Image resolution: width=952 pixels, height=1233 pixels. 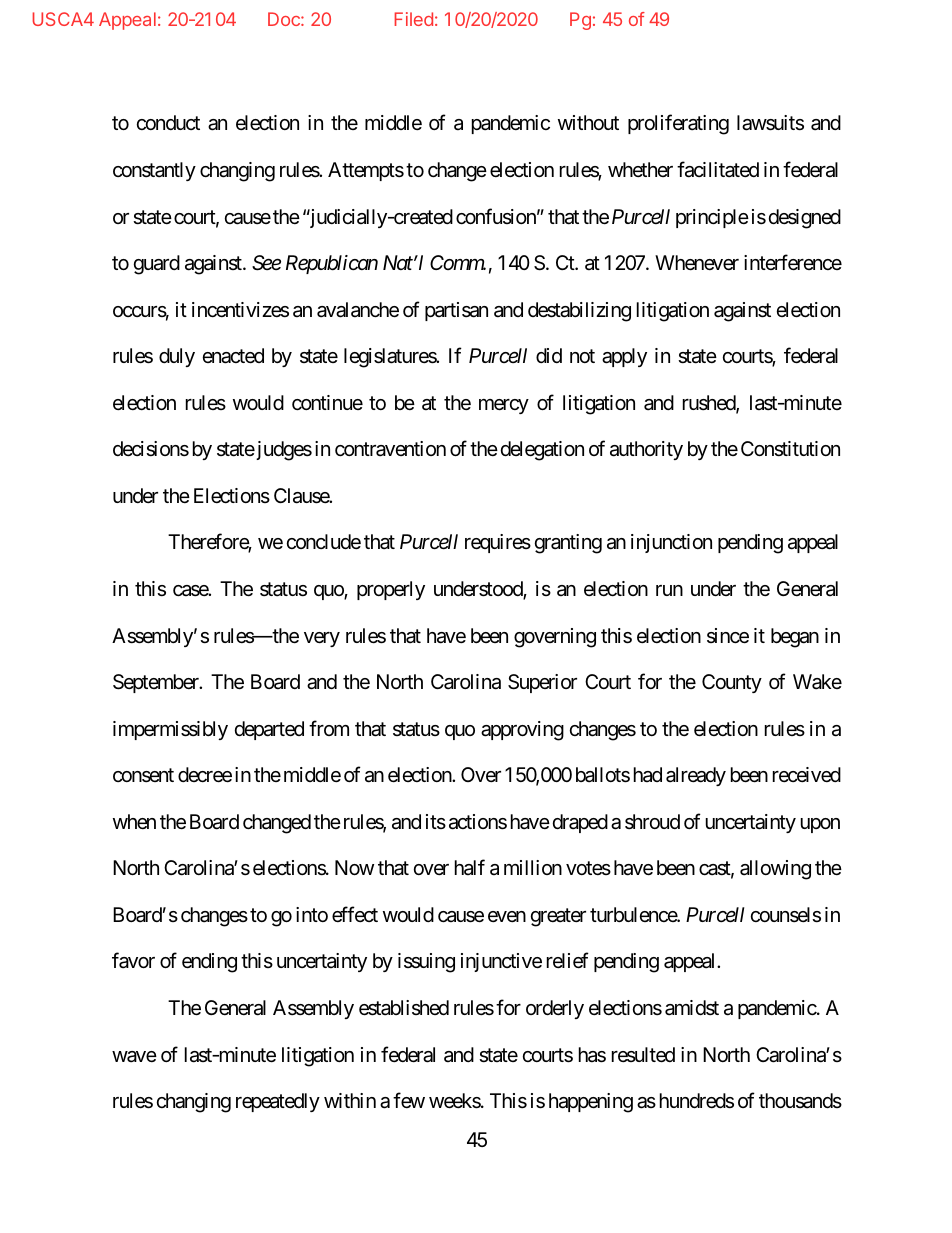 I want to click on Superior, so click(x=542, y=683).
